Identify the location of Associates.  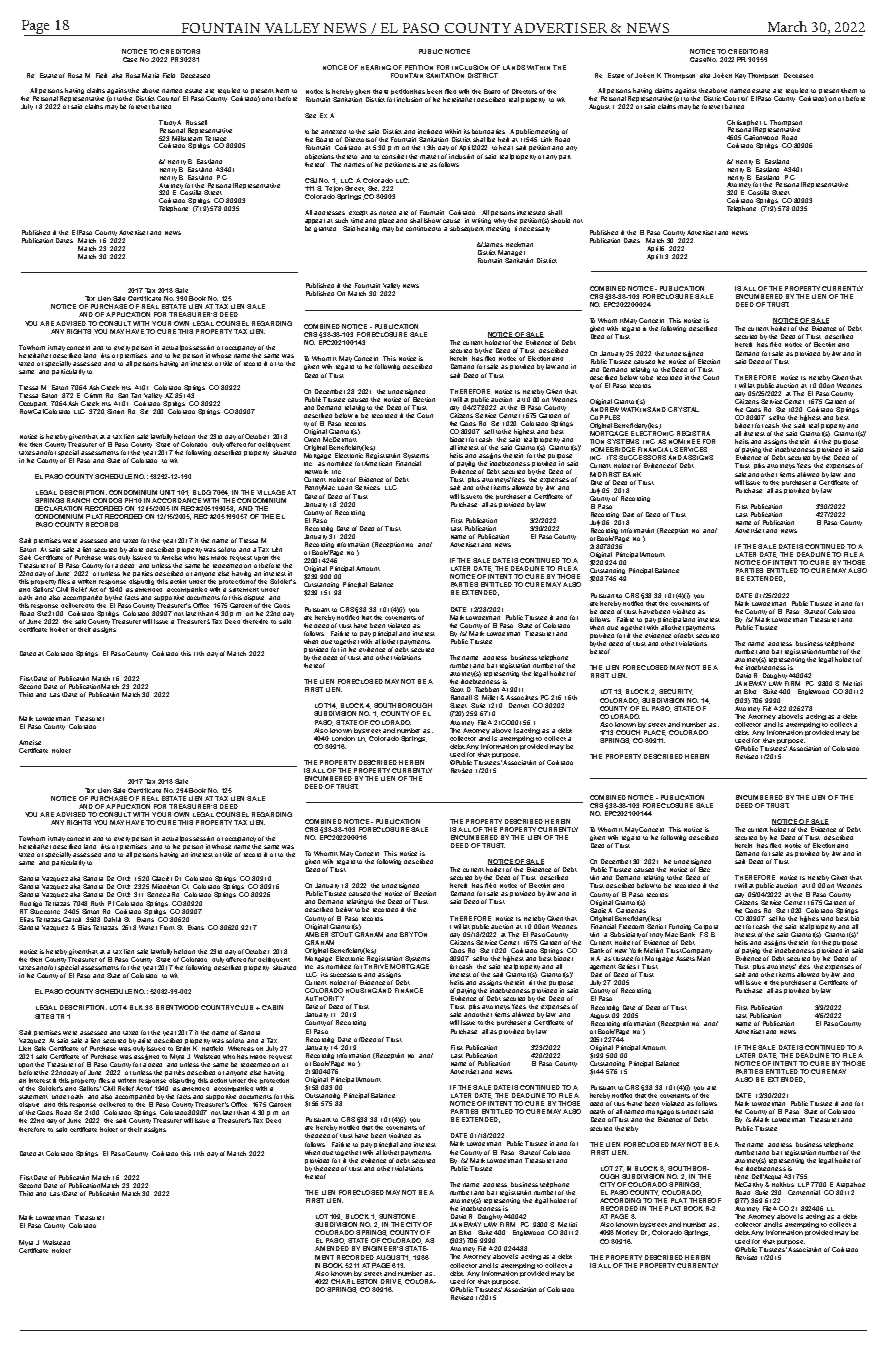
(522, 697).
